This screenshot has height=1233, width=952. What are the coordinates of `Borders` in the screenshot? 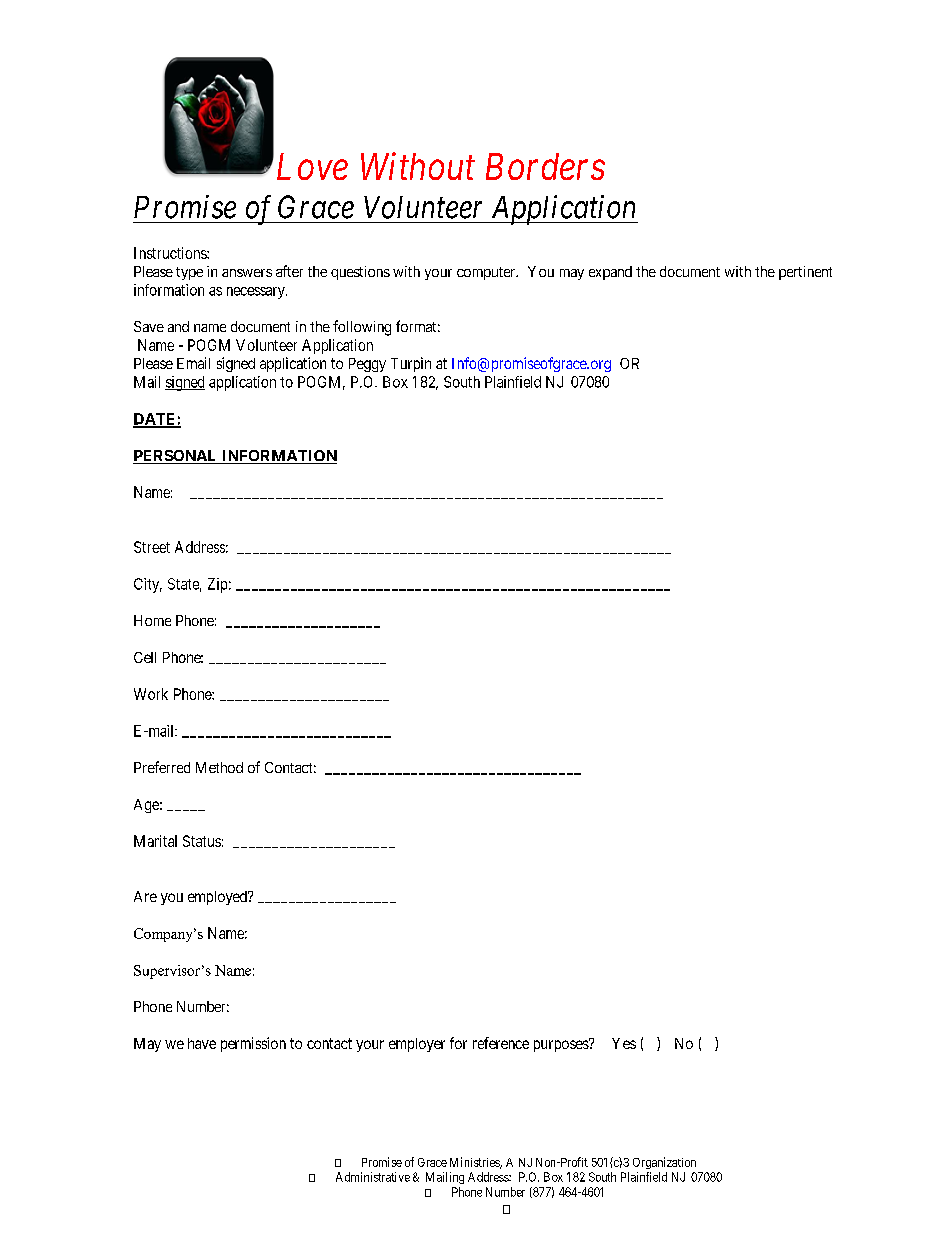 It's located at (545, 166).
